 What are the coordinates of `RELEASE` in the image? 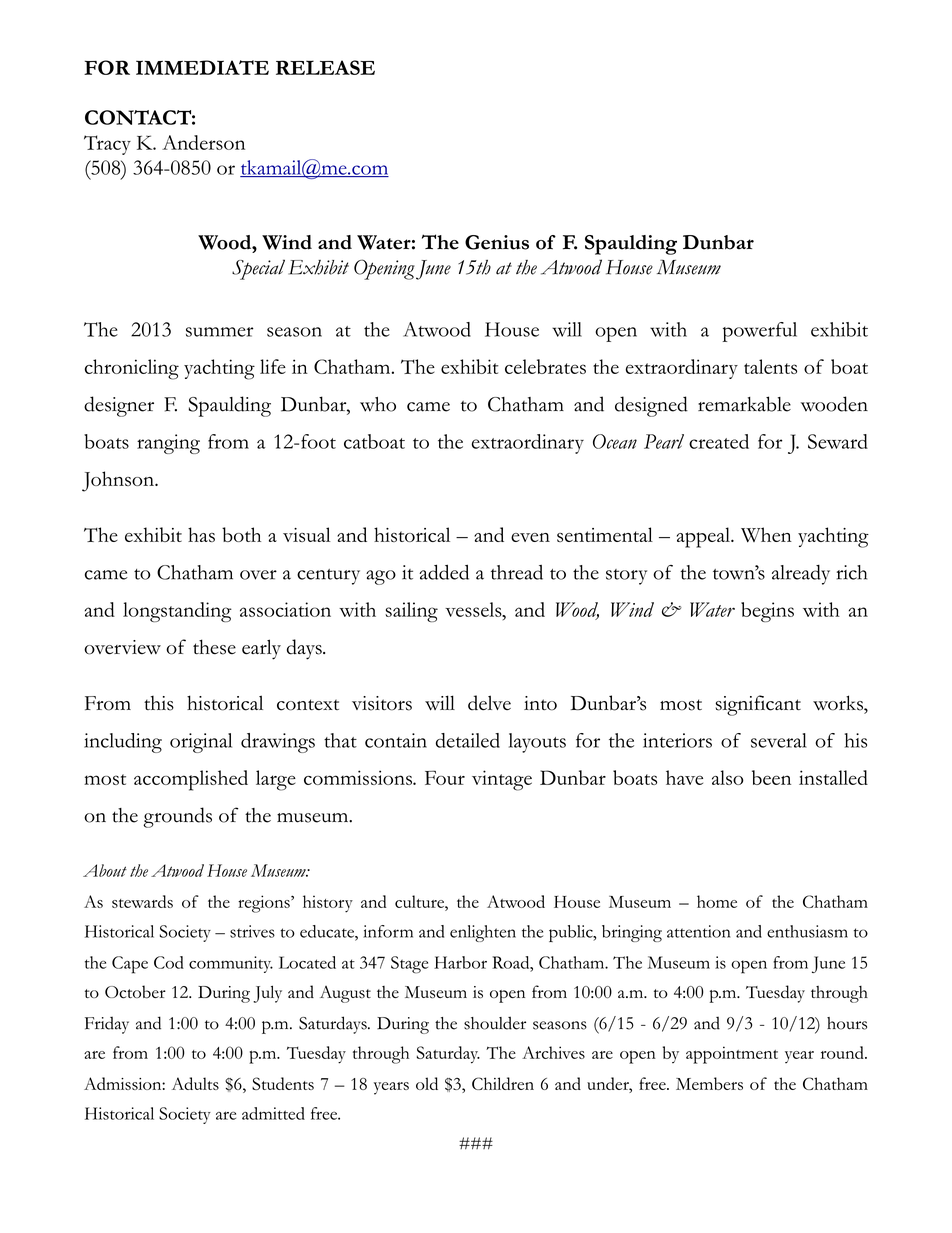 It's located at (325, 67).
